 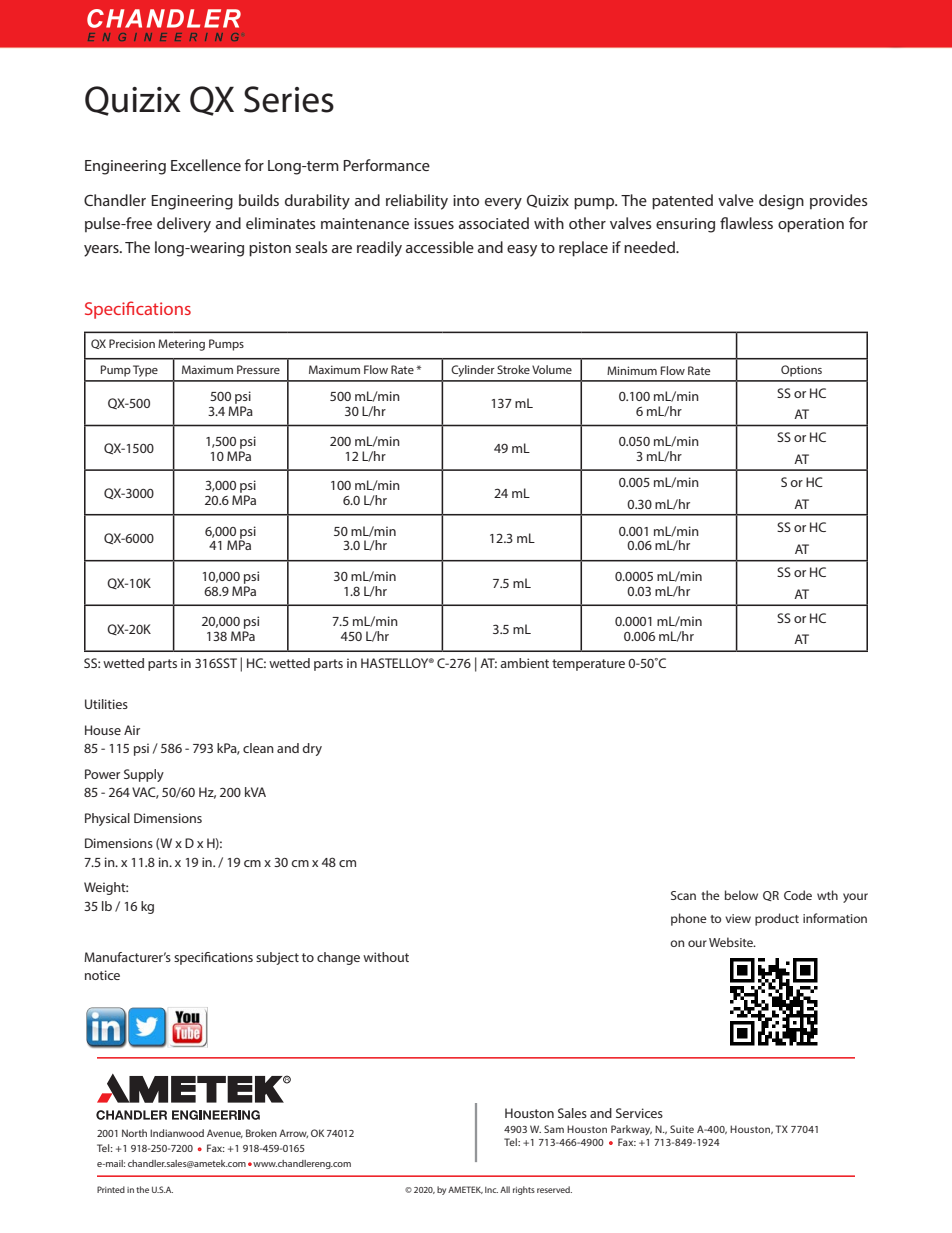 What do you see at coordinates (466, 200) in the page?
I see `into` at bounding box center [466, 200].
